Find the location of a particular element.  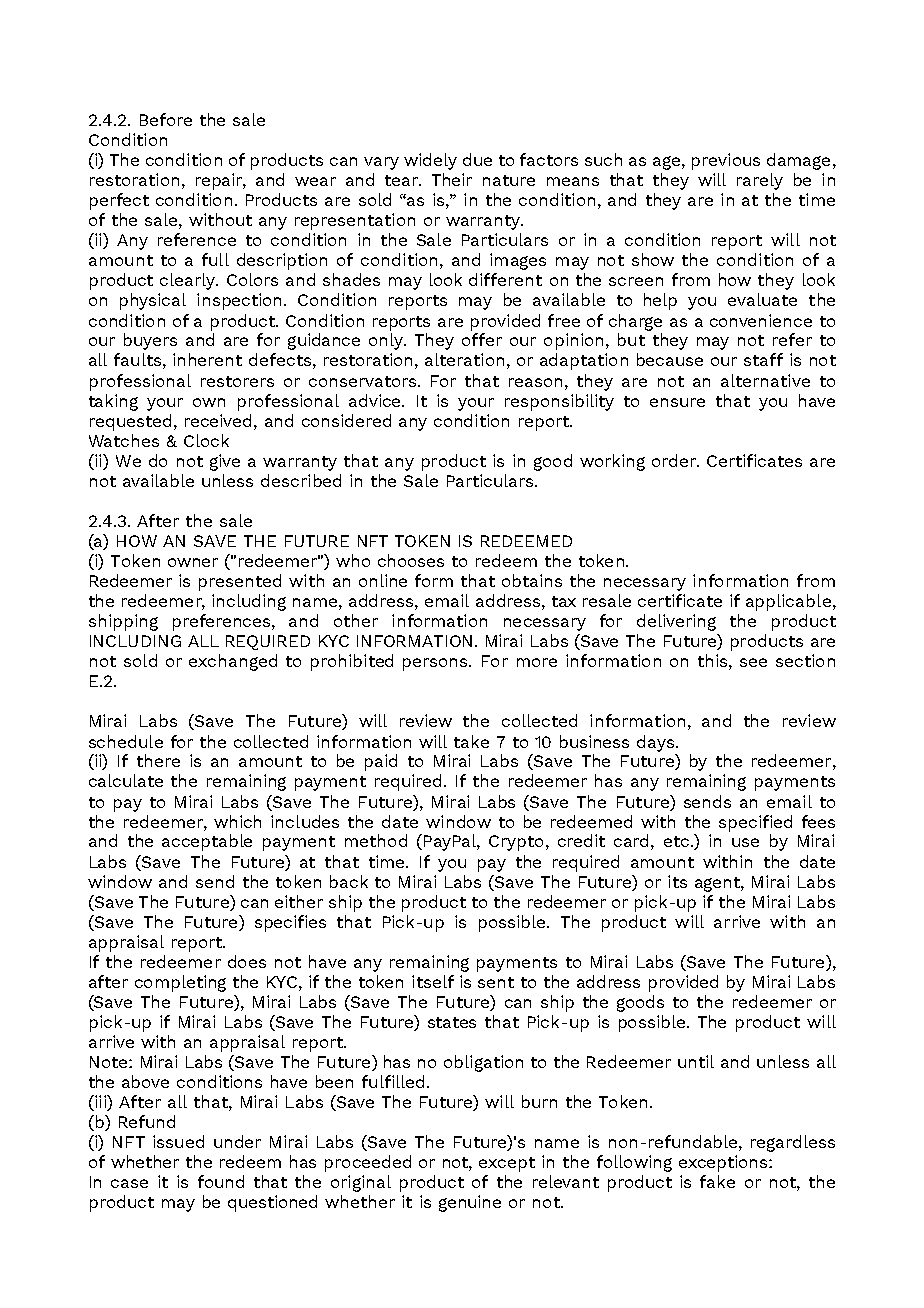

Before is located at coordinates (166, 119).
